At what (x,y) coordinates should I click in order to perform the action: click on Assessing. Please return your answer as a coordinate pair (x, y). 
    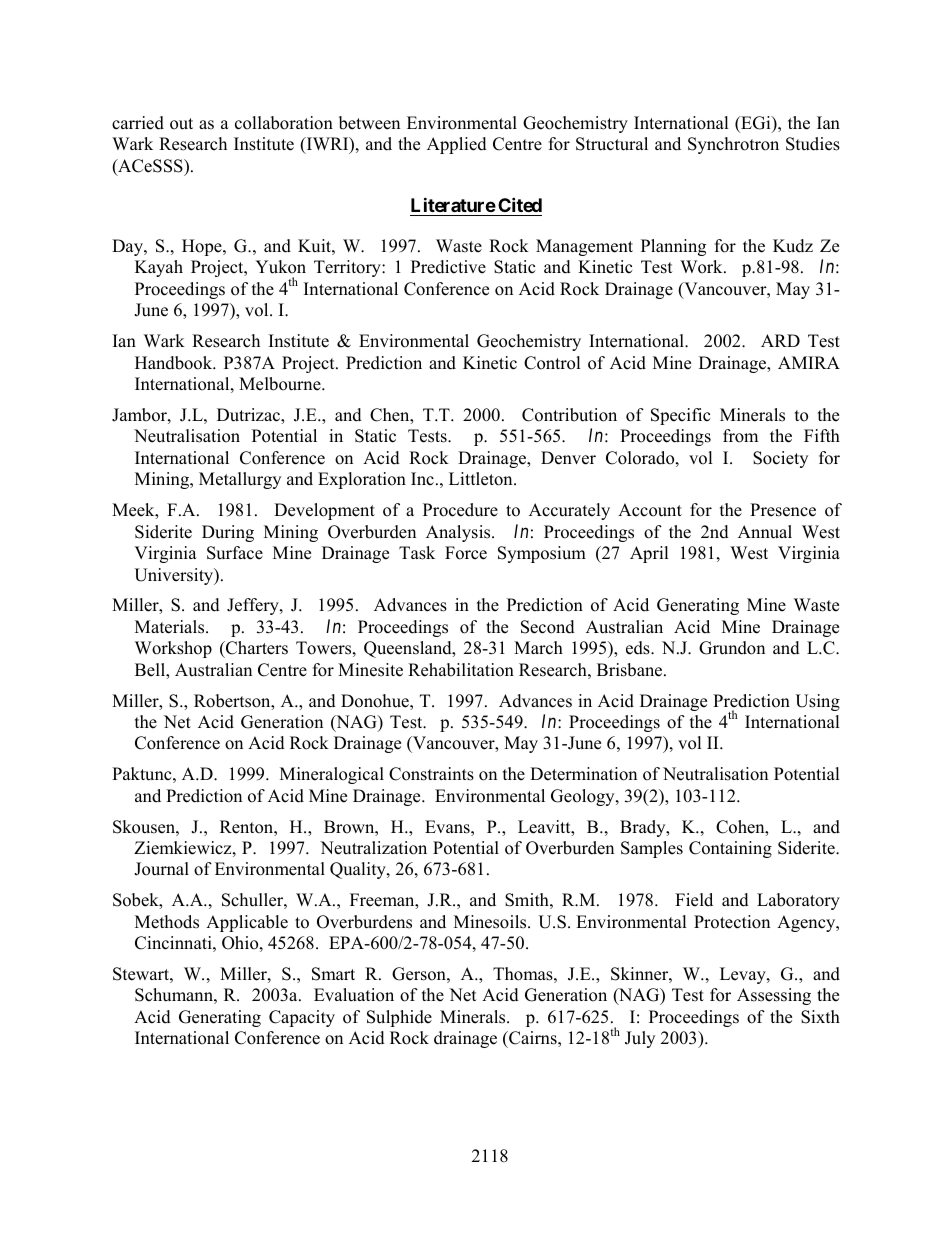
    Looking at the image, I should click on (774, 996).
